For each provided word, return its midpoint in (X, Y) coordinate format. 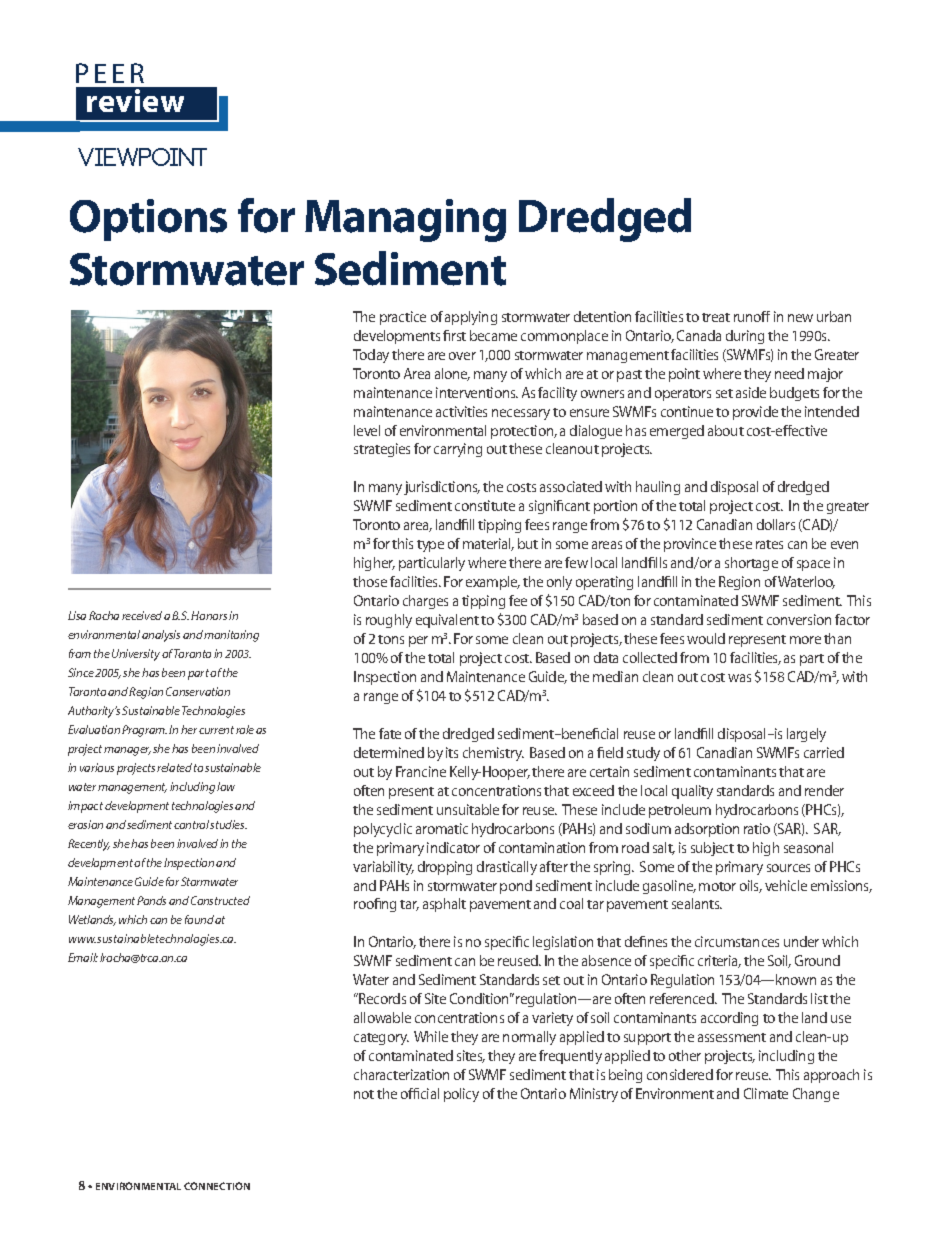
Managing (405, 220)
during (745, 337)
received (142, 615)
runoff (752, 316)
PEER (110, 73)
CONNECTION (217, 1186)
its (452, 752)
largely (806, 735)
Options (148, 220)
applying (471, 318)
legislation (563, 943)
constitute (485, 505)
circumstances (737, 941)
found (199, 919)
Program (144, 731)
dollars (776, 524)
